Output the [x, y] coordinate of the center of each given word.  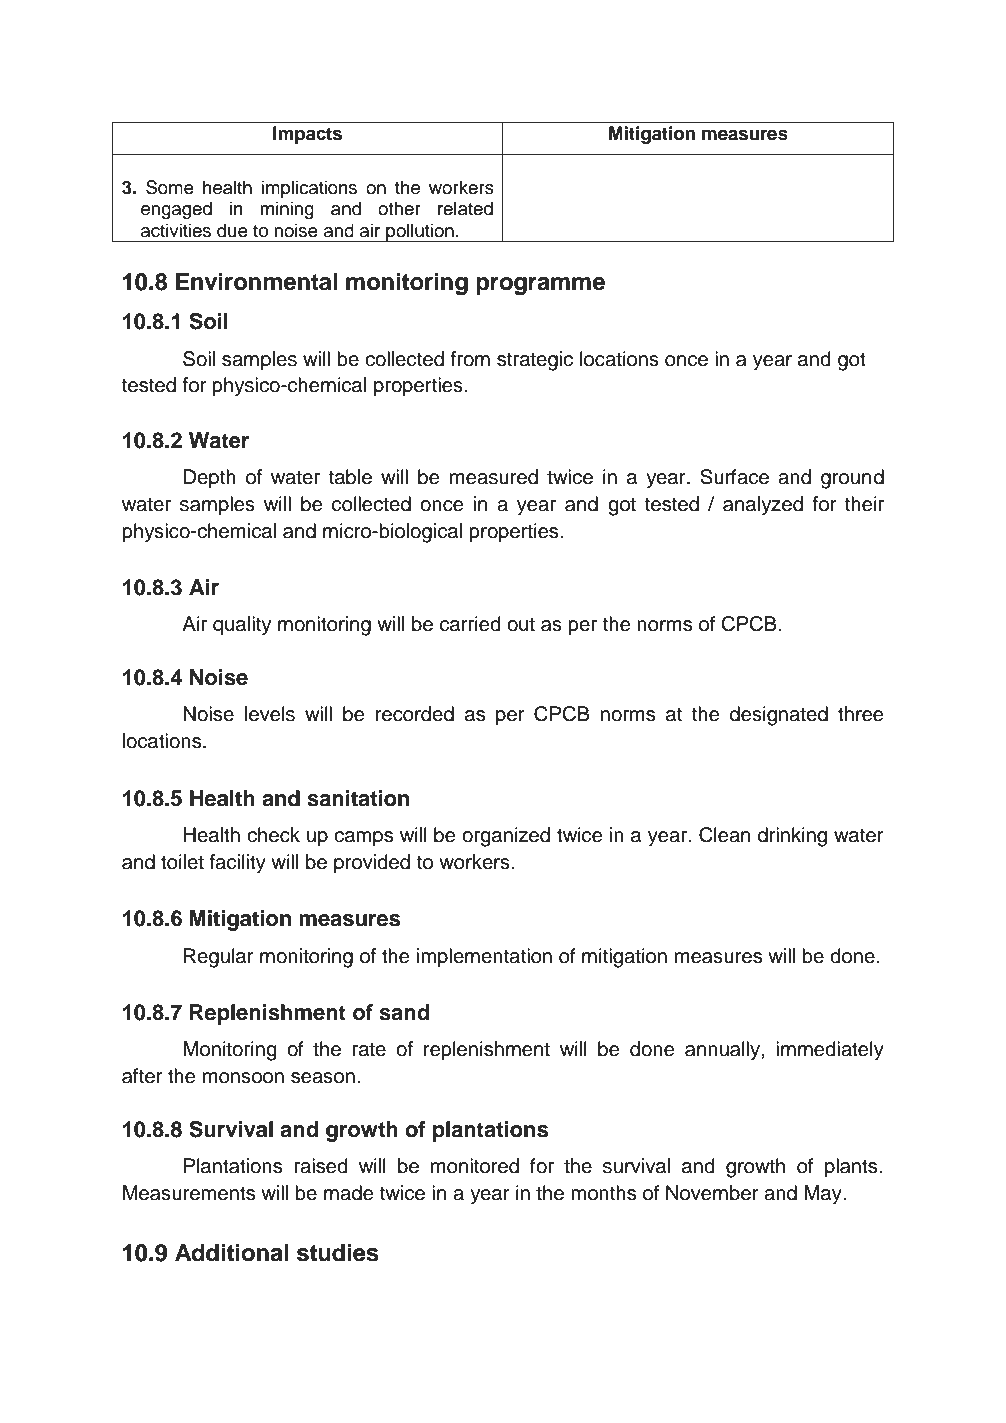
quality [242, 626]
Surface [734, 477]
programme [540, 286]
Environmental [256, 281]
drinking [792, 837]
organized [506, 837]
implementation [484, 958]
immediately [830, 1051]
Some [170, 187]
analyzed [763, 506]
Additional [231, 1252]
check [273, 835]
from [470, 359]
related [465, 208]
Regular [219, 958]
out [521, 624]
